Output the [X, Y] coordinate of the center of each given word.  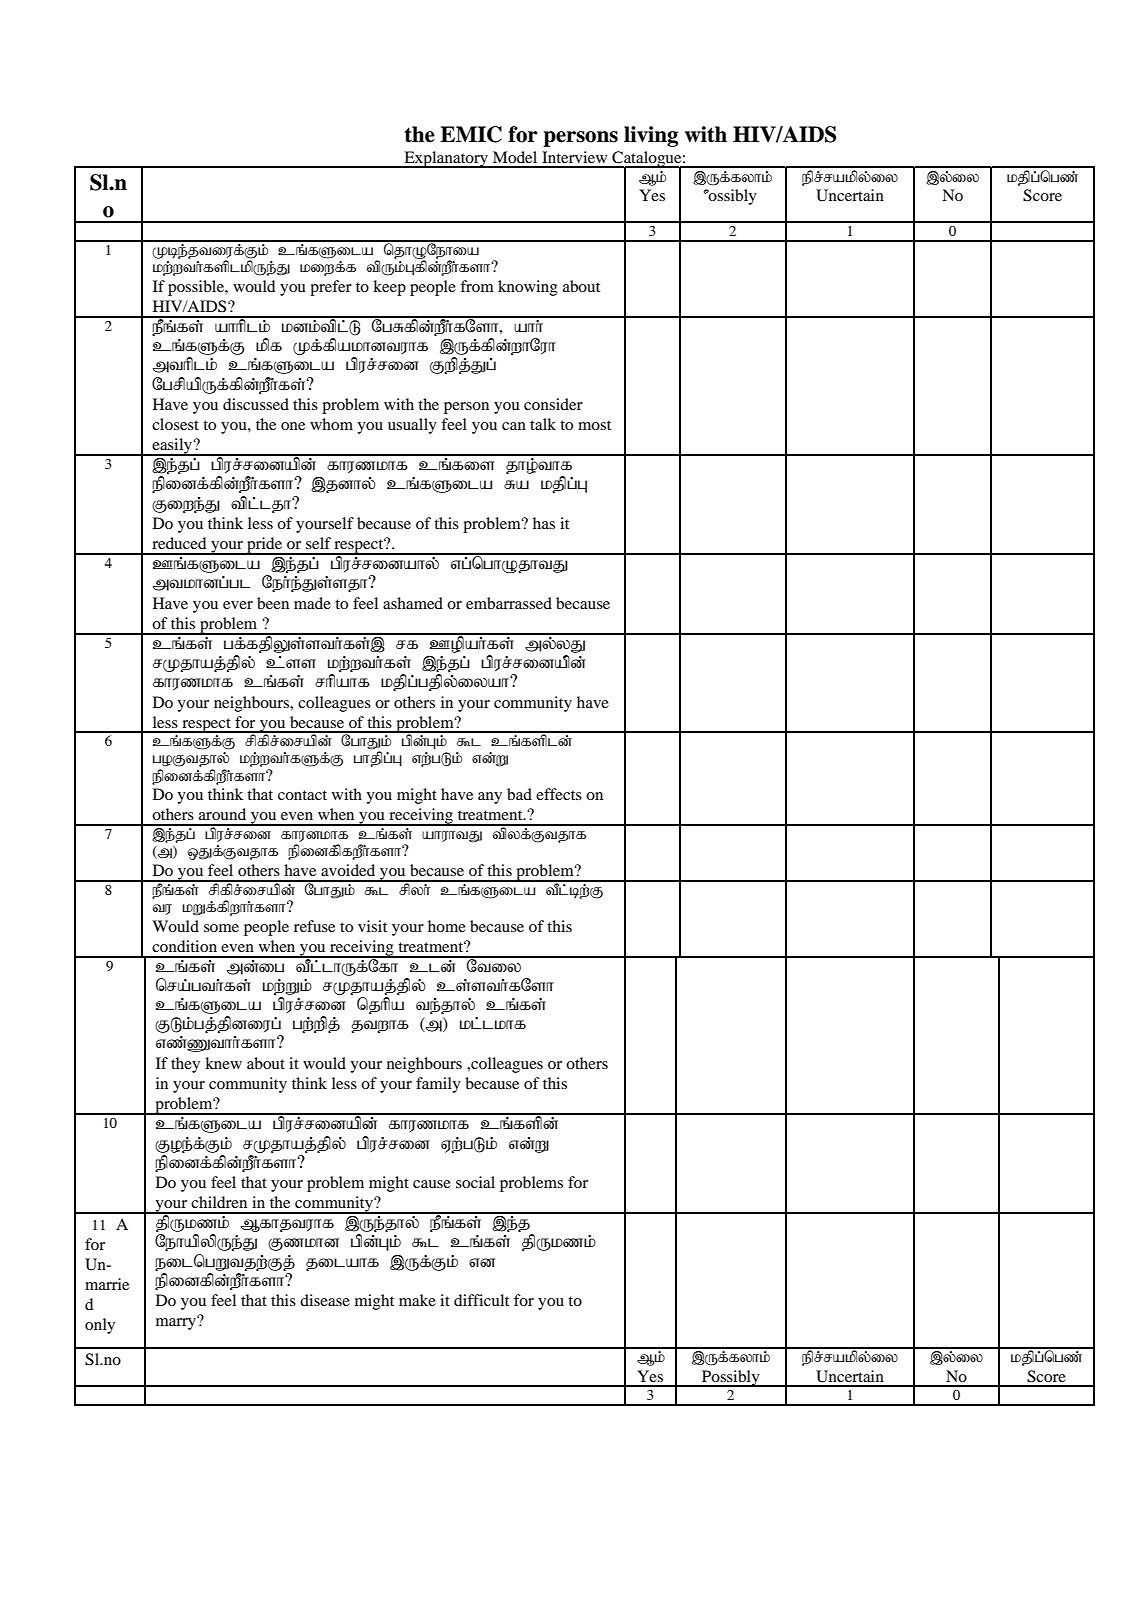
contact [302, 795]
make [417, 1300]
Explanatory [446, 159]
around [222, 814]
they [185, 1065]
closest [175, 424]
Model [515, 157]
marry [177, 1323]
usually [412, 426]
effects [559, 794]
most [594, 425]
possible [197, 288]
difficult [481, 1300]
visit [372, 926]
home [447, 926]
